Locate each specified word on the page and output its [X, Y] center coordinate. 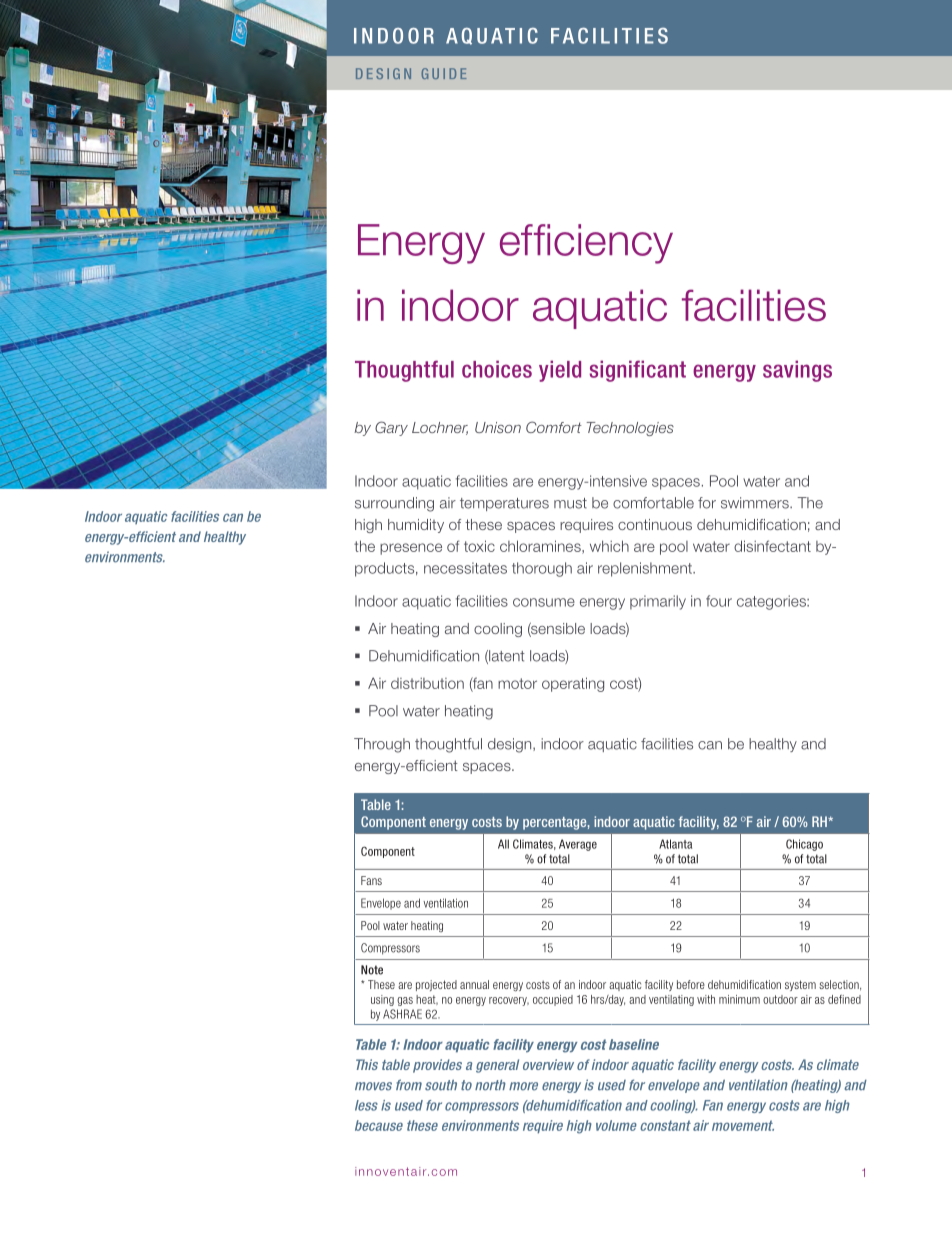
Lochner [440, 428]
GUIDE [443, 73]
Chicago [804, 845]
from [409, 1085]
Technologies [630, 429]
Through [382, 745]
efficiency [586, 244]
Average [578, 845]
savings [797, 371]
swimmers [756, 503]
